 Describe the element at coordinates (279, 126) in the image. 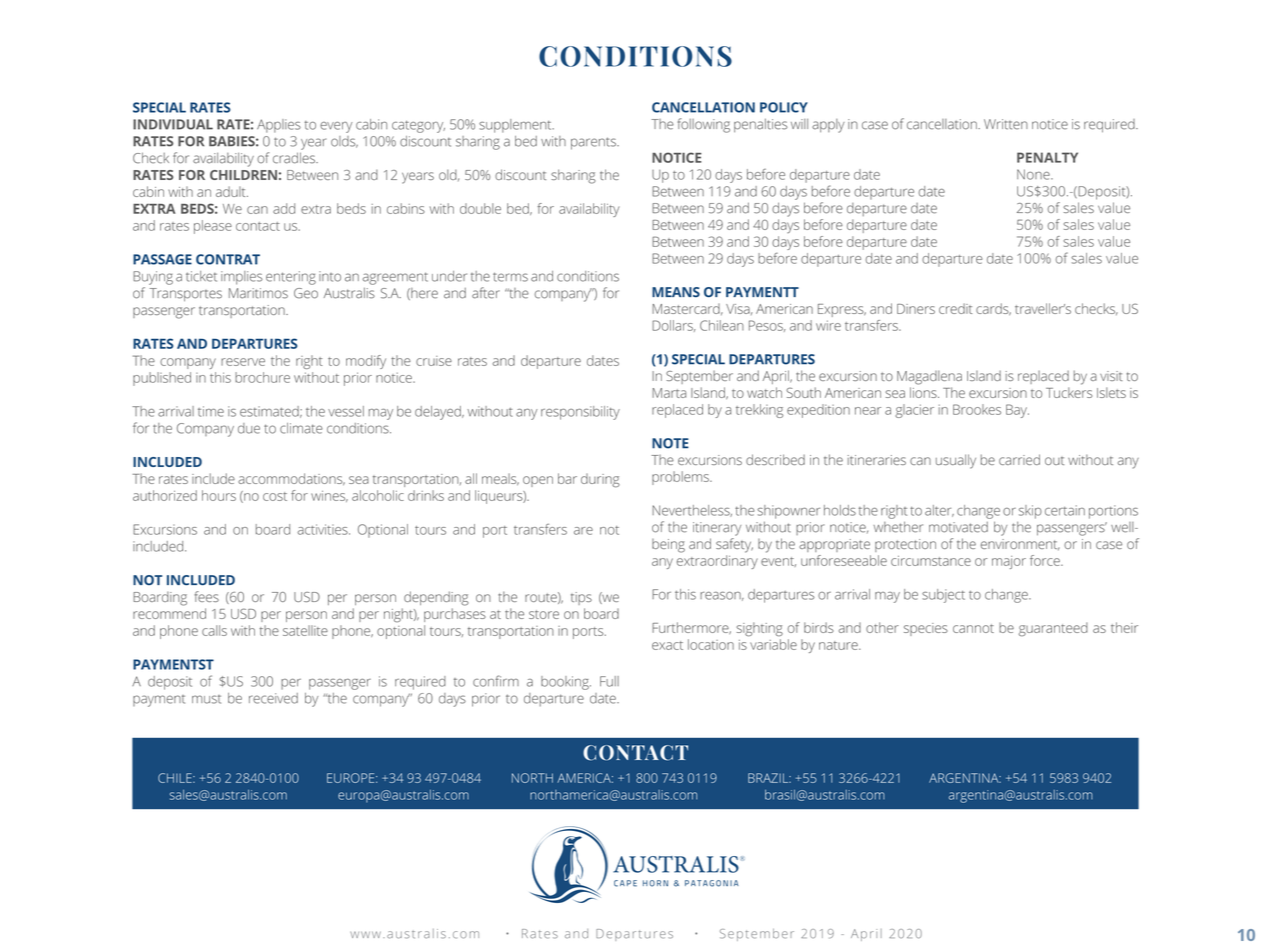

I see `Applies` at that location.
